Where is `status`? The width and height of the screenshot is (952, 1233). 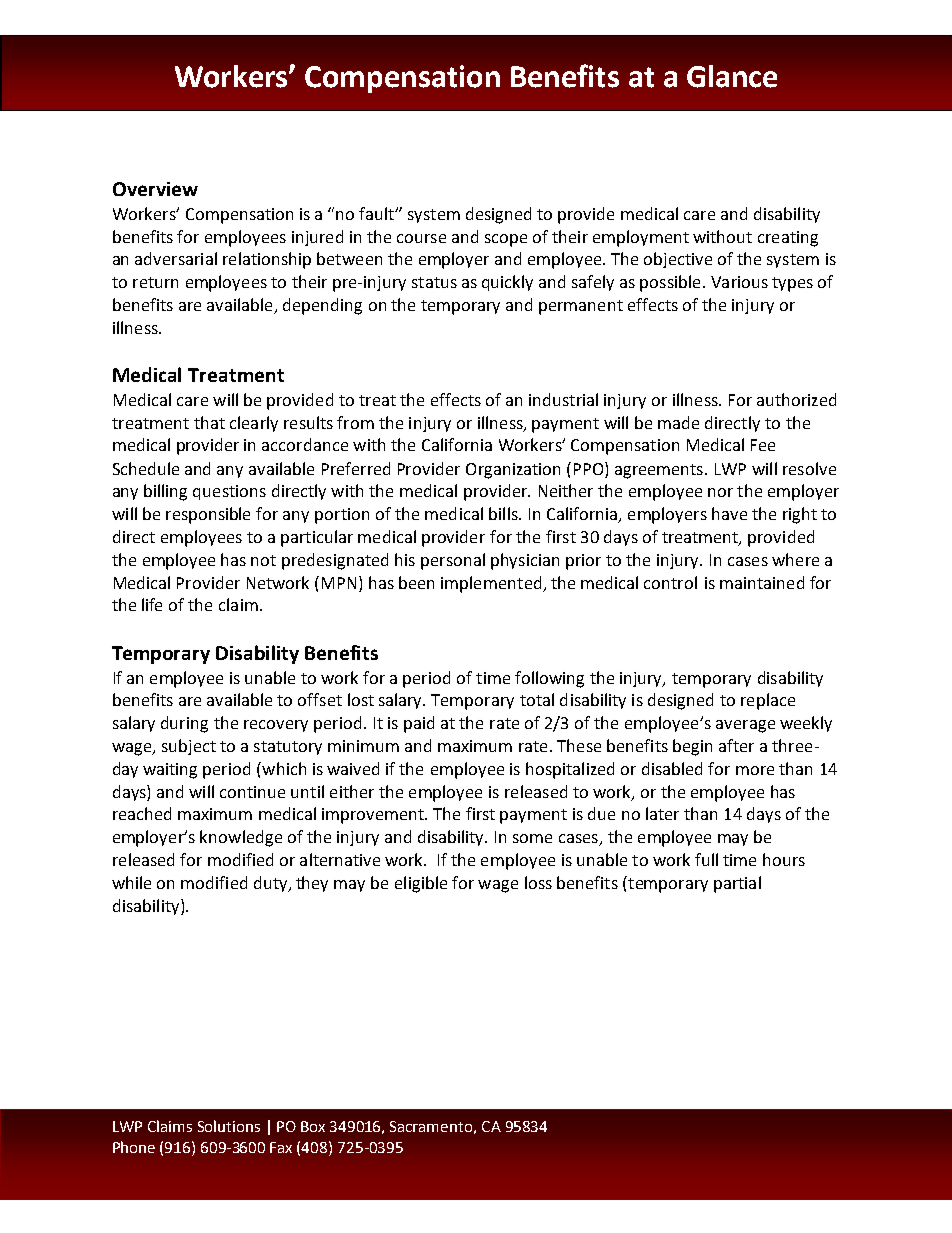
status is located at coordinates (434, 282).
